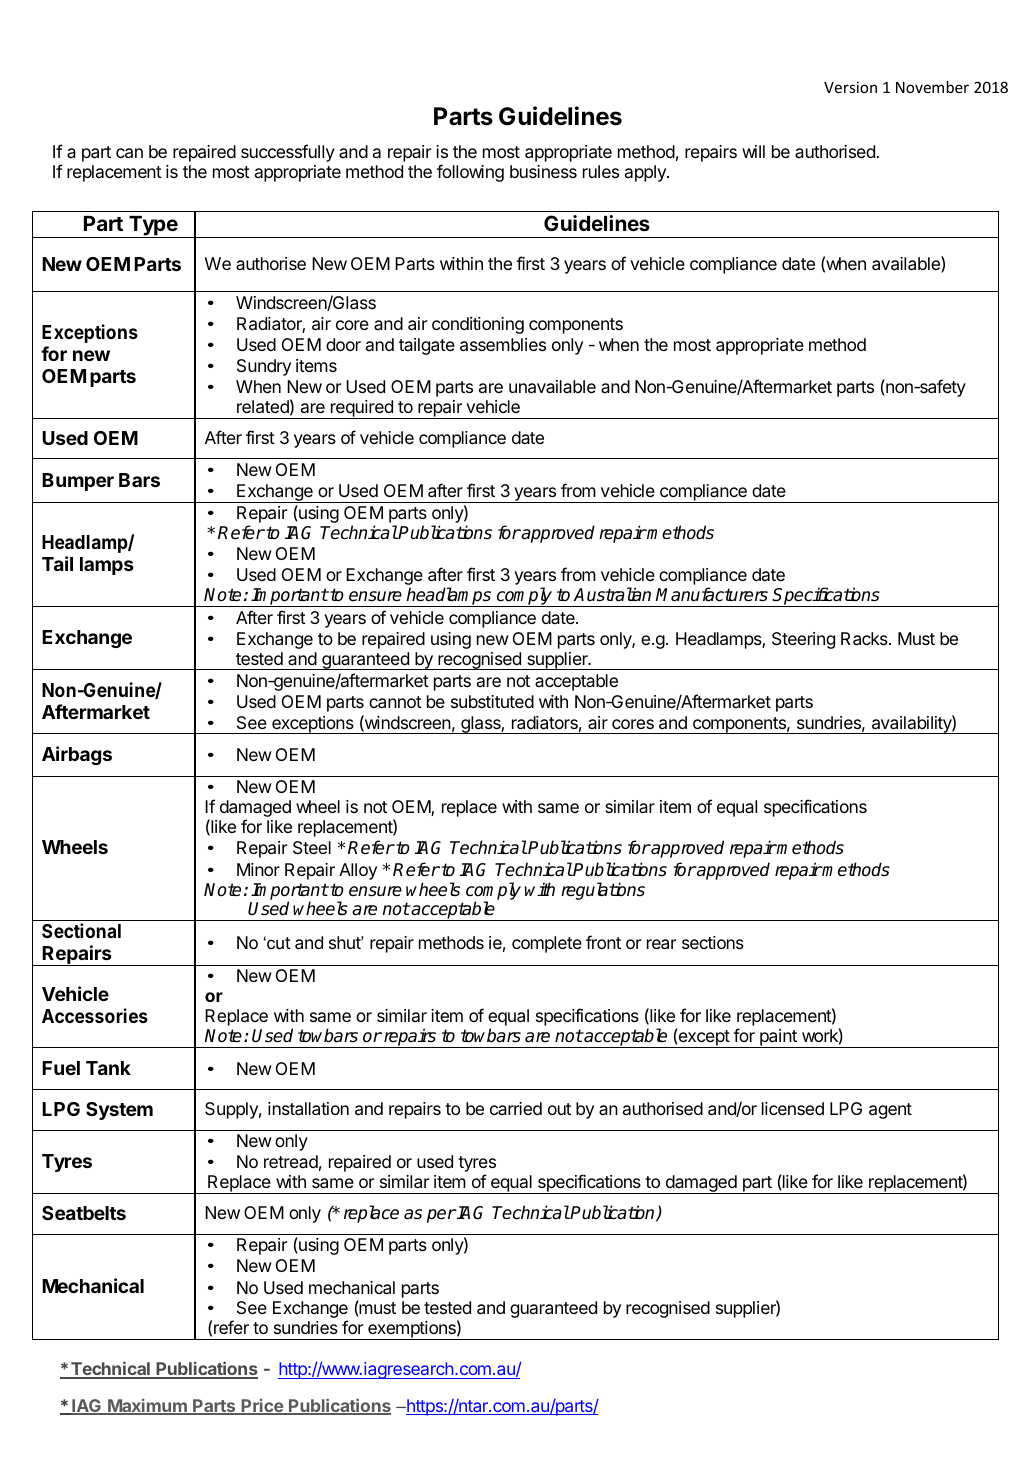 The width and height of the page is (1034, 1463). I want to click on following, so click(470, 173).
